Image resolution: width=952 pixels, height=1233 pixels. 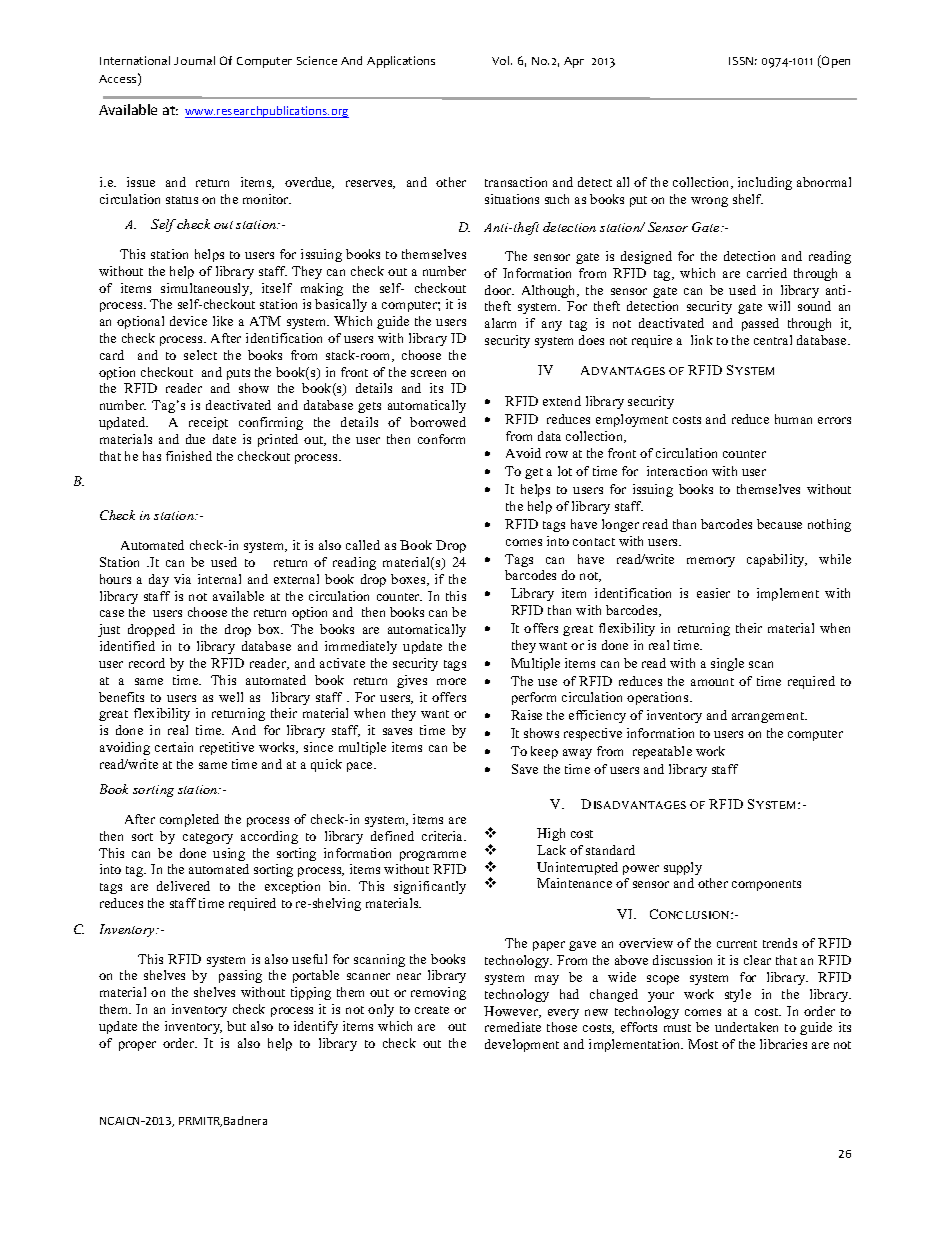 What do you see at coordinates (512, 1012) in the image?
I see `However` at bounding box center [512, 1012].
